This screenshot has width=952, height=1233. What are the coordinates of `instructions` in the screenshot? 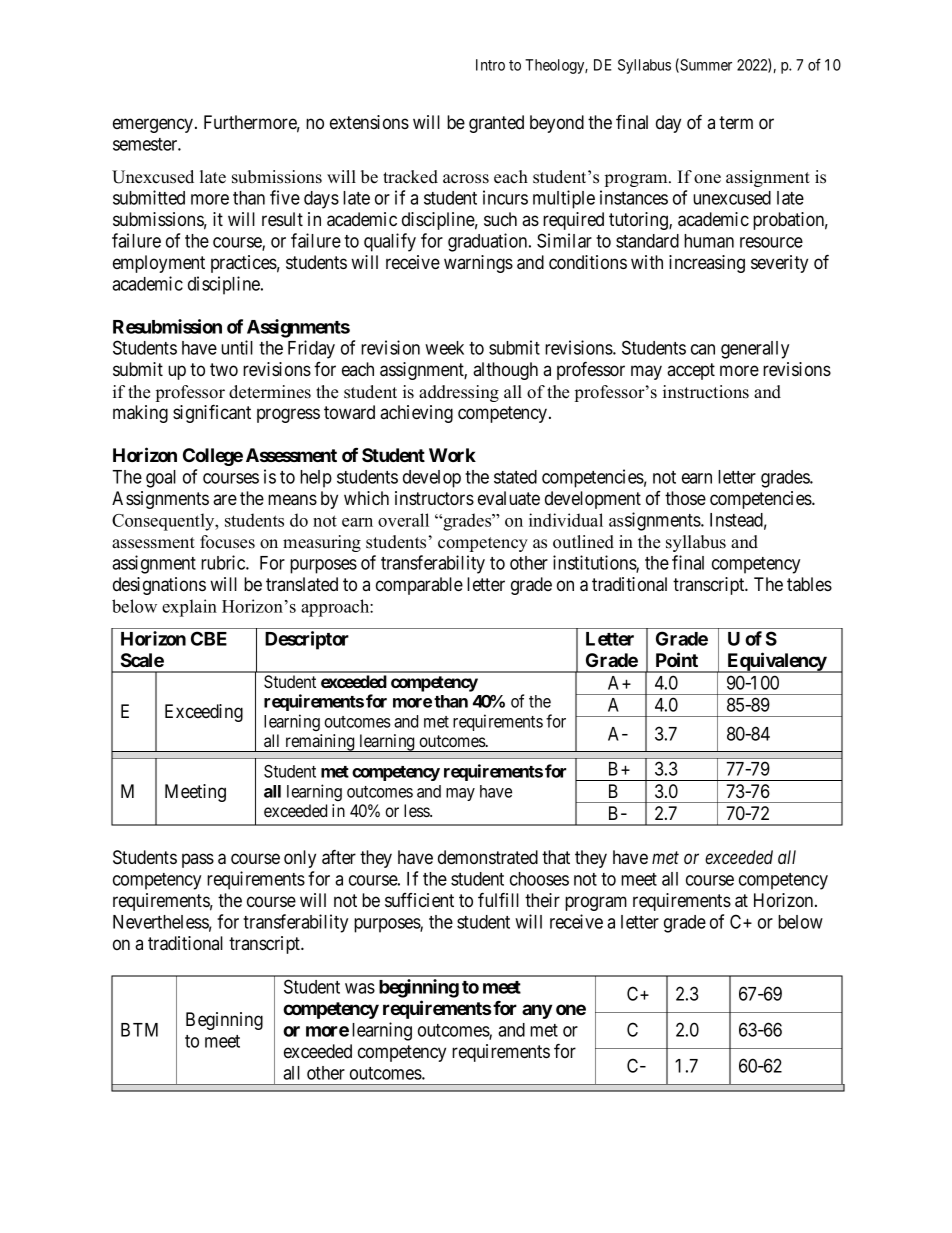 It's located at (706, 392).
